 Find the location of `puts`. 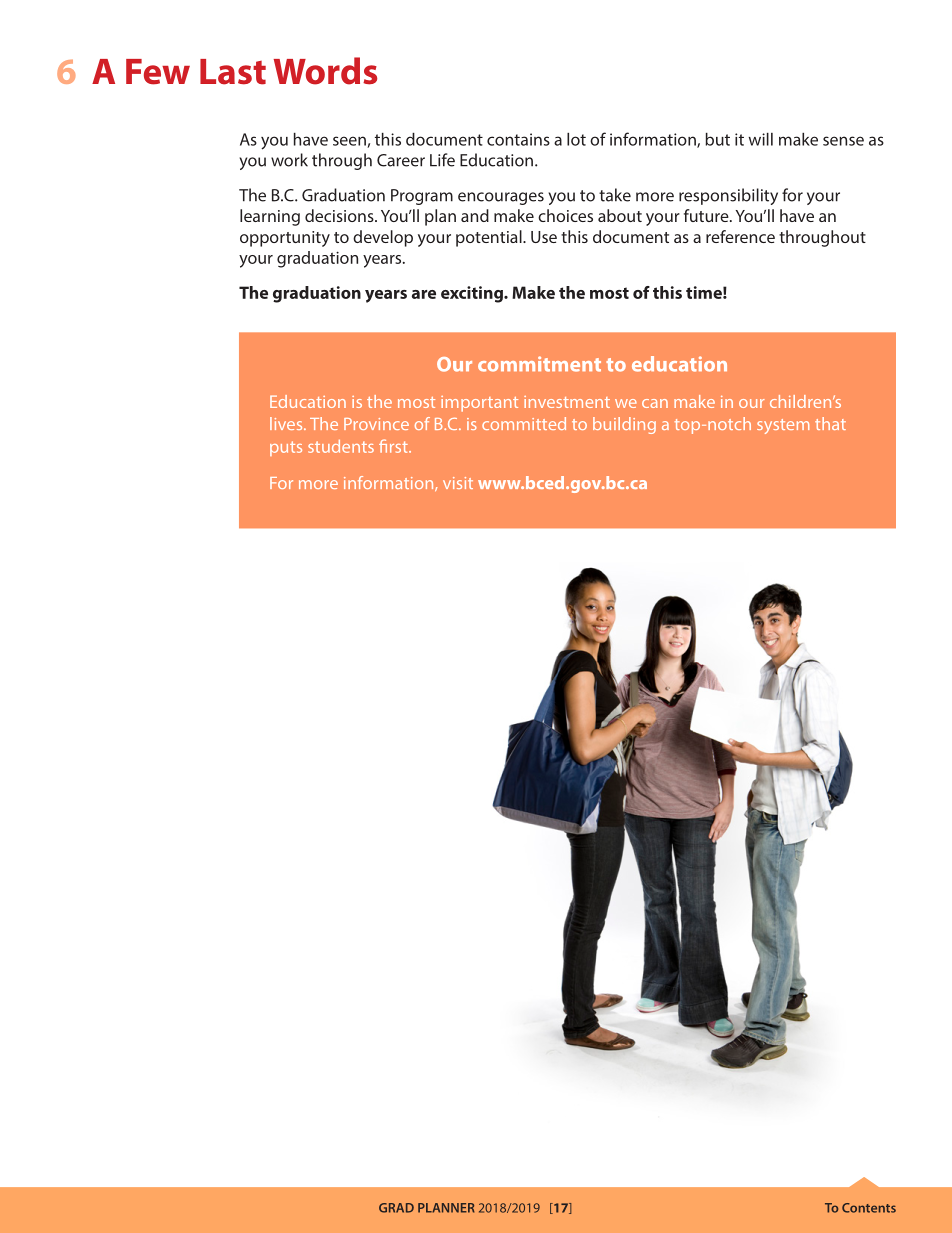

puts is located at coordinates (286, 448).
